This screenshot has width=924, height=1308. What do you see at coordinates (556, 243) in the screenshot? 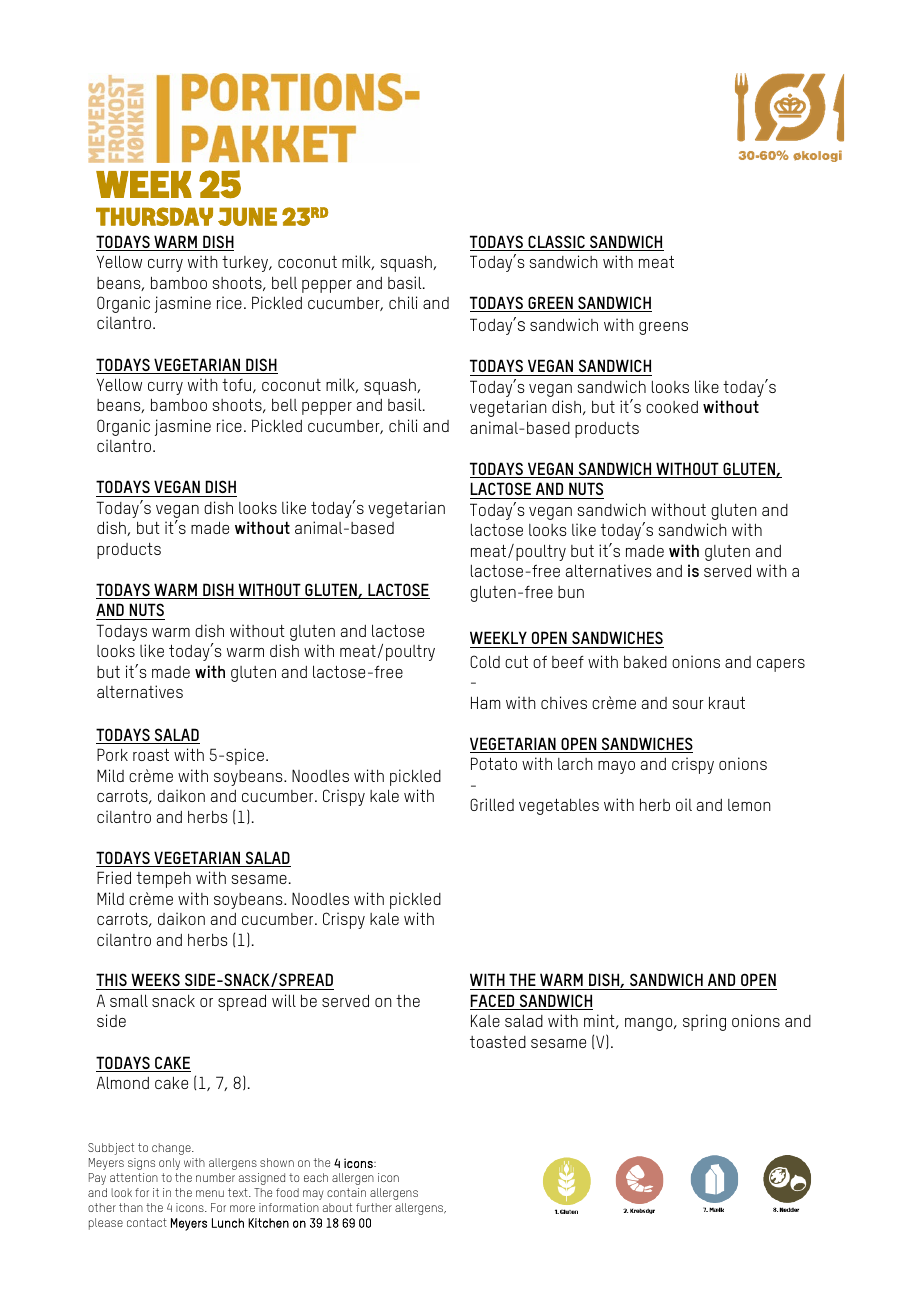
I see `CLASSIC` at bounding box center [556, 243].
